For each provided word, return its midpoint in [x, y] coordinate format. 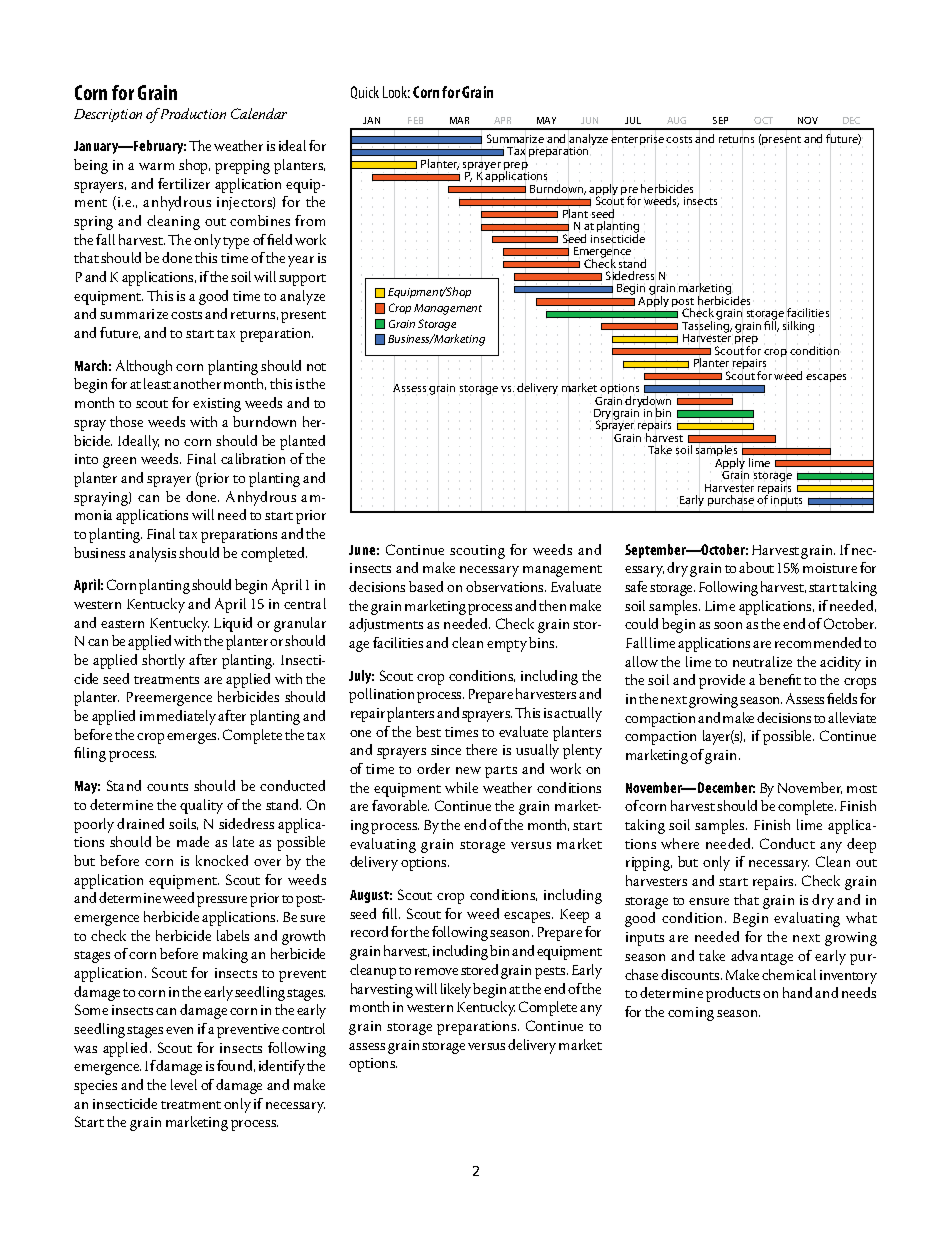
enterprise [637, 140]
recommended [818, 642]
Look [396, 92]
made [193, 841]
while [461, 787]
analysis [152, 554]
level [184, 1084]
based [426, 586]
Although [144, 367]
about [756, 567]
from [310, 220]
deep [861, 845]
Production [192, 113]
